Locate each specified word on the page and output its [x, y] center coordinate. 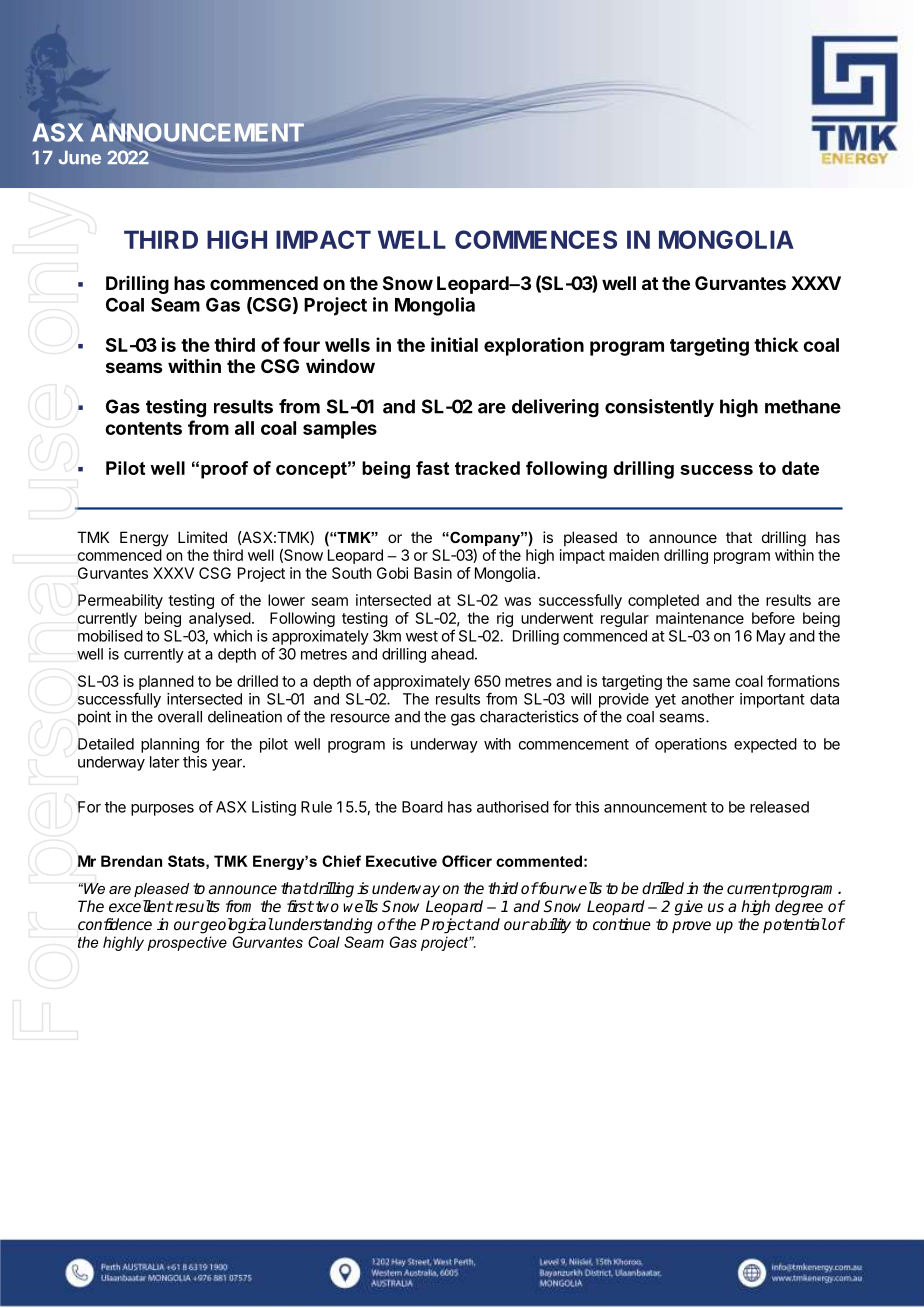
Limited [202, 537]
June [80, 158]
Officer [467, 861]
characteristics [529, 716]
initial [454, 344]
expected [765, 745]
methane [803, 406]
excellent [141, 906]
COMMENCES [536, 239]
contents [143, 428]
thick [776, 344]
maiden [634, 555]
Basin [433, 573]
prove [691, 927]
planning [170, 745]
